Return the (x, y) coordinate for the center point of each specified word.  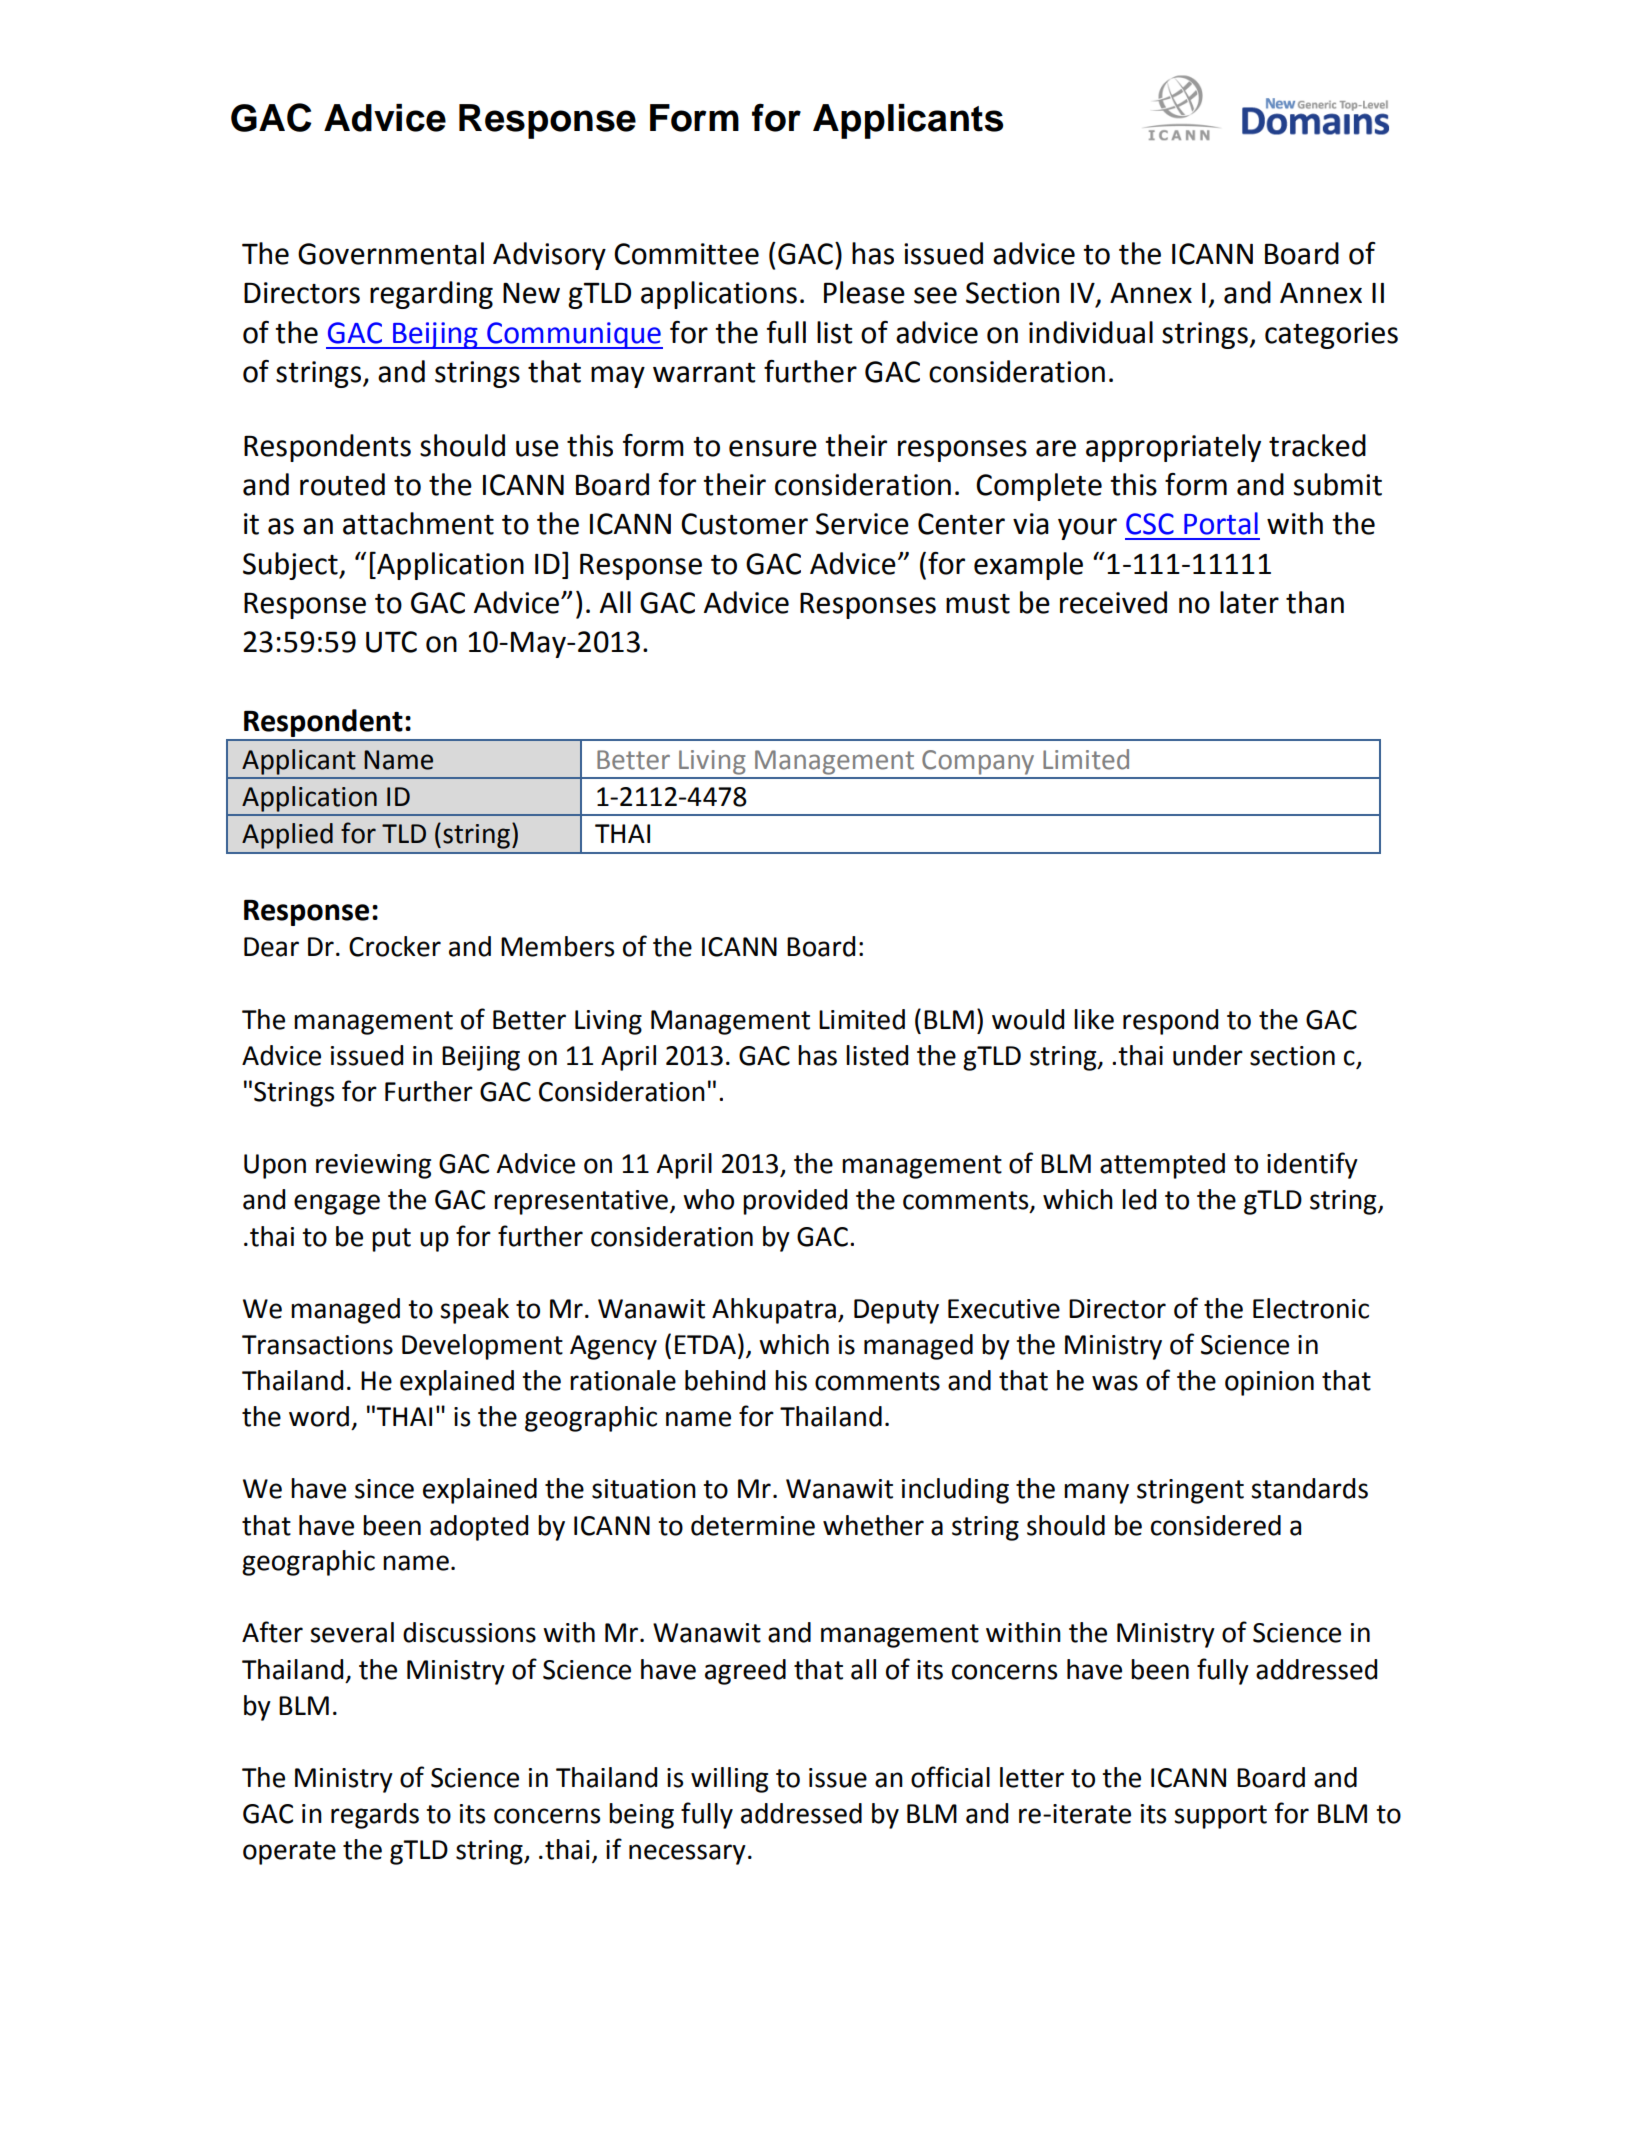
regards (375, 1816)
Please (864, 292)
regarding (431, 295)
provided (795, 1202)
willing (729, 1780)
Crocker (395, 946)
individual (1091, 332)
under (1208, 1055)
